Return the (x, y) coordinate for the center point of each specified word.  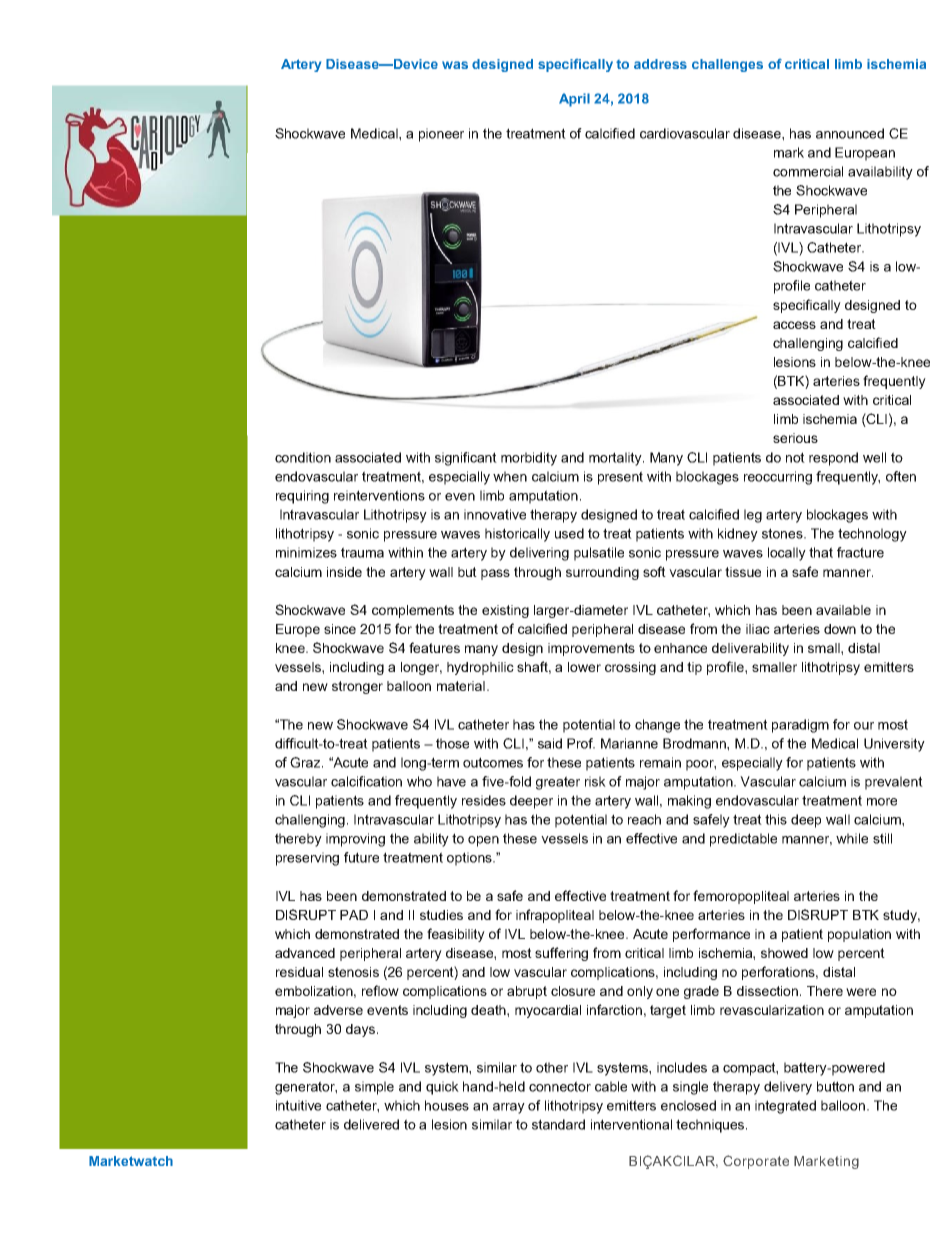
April (574, 100)
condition (303, 457)
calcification (366, 781)
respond (833, 459)
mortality (616, 459)
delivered (371, 1124)
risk (595, 781)
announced (850, 133)
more (882, 802)
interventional (631, 1124)
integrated (785, 1107)
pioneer (441, 135)
